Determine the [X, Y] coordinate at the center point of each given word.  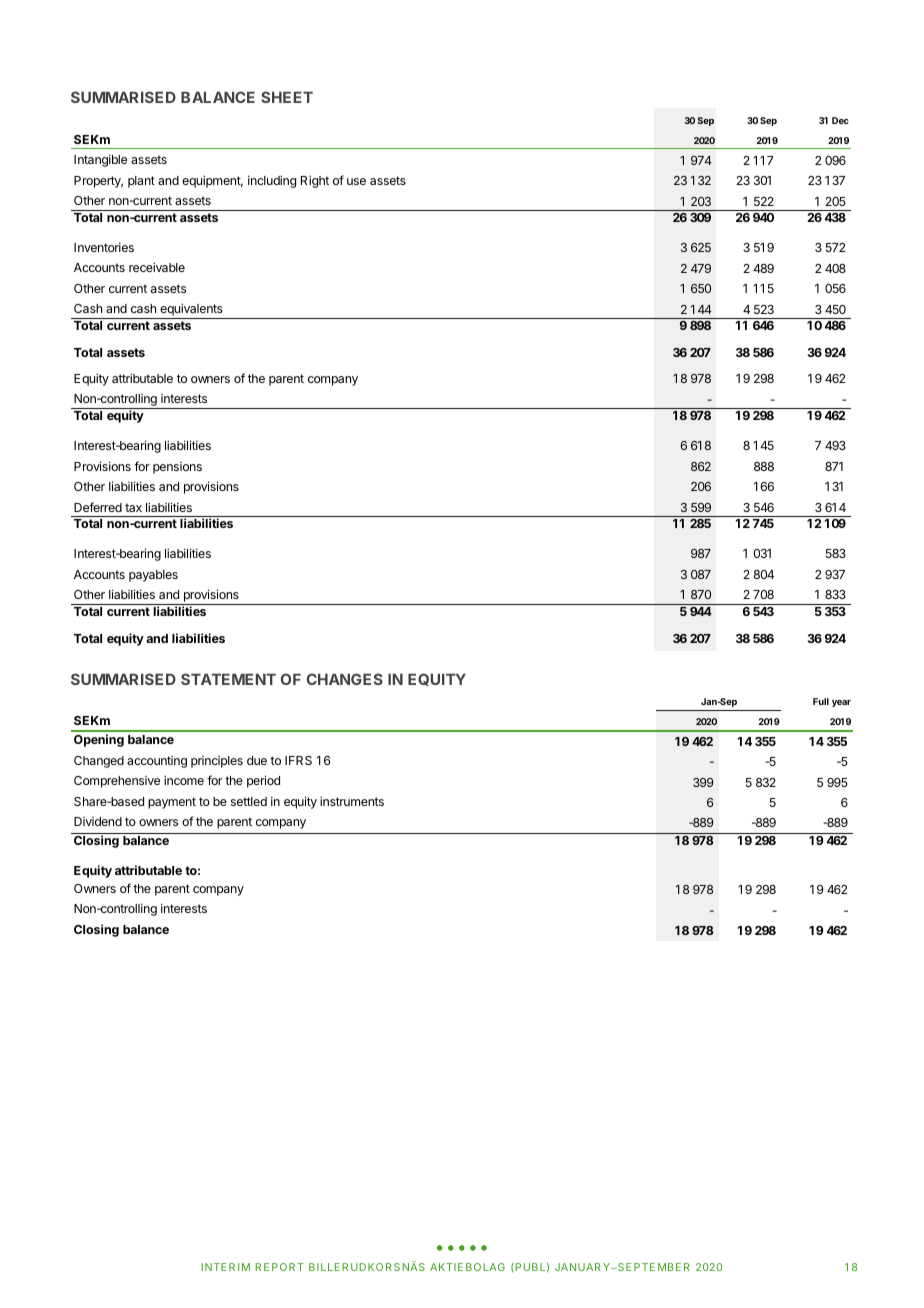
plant [141, 182]
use [356, 181]
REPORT [279, 1267]
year [841, 703]
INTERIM [225, 1267]
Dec [840, 120]
